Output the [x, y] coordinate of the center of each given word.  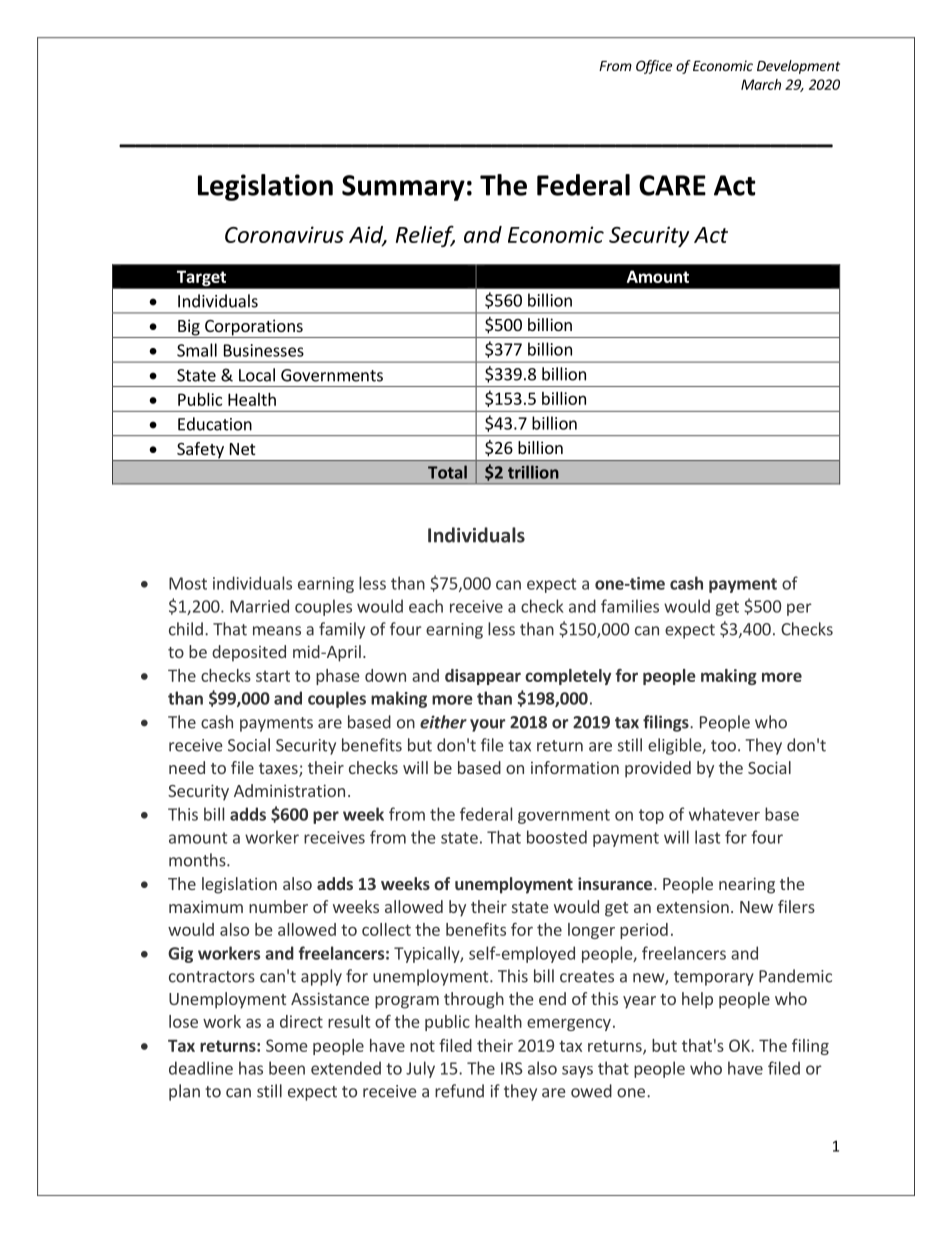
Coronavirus [284, 234]
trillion [533, 472]
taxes [279, 770]
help [697, 1000]
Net [242, 449]
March [761, 84]
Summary [403, 188]
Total [447, 472]
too [723, 746]
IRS [512, 1068]
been [287, 1068]
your [487, 725]
